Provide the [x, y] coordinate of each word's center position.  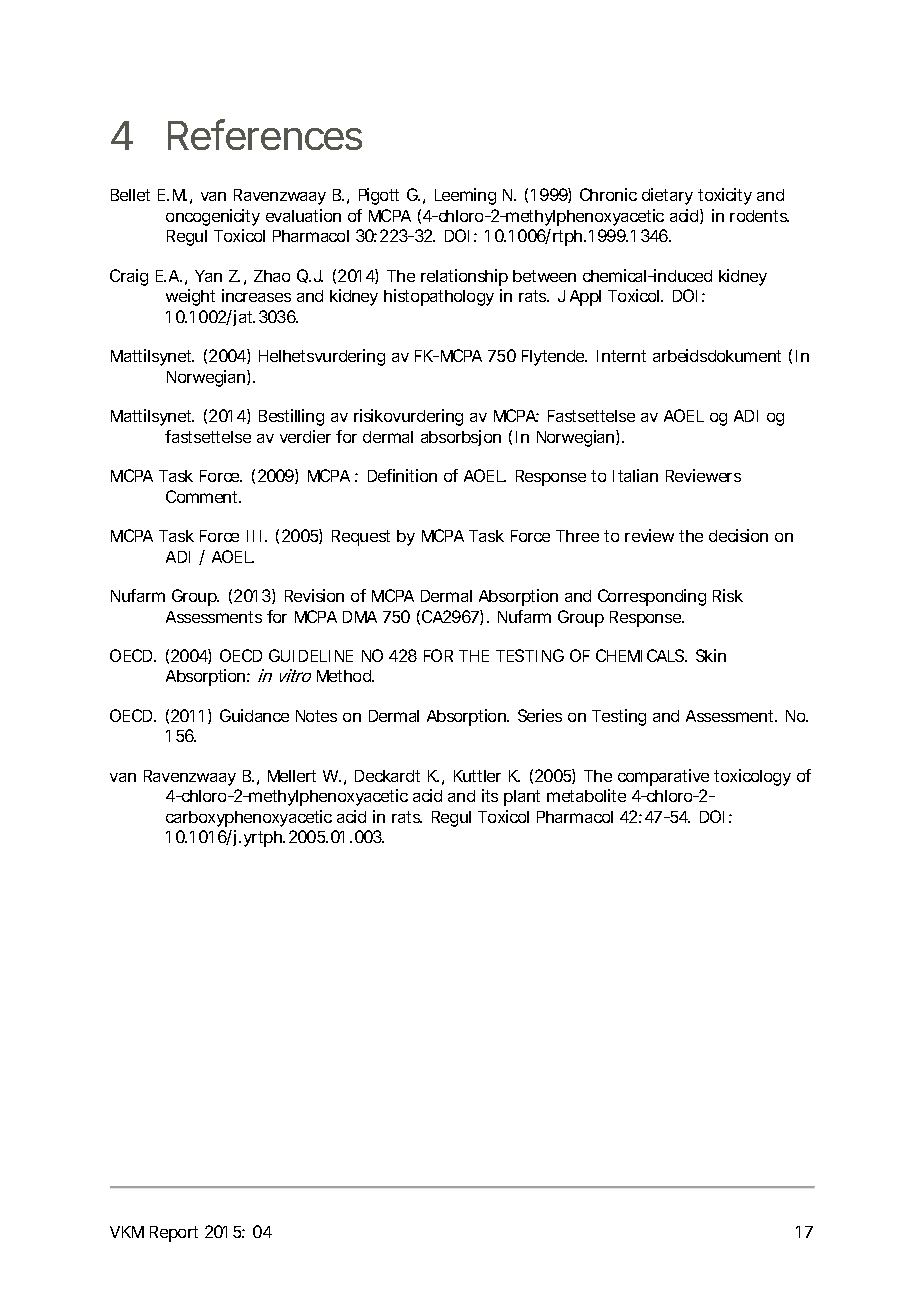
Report [174, 1234]
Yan [208, 276]
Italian [635, 475]
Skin [711, 655]
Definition [402, 475]
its [490, 795]
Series [540, 715]
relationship [464, 277]
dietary [667, 196]
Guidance [254, 715]
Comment [203, 496]
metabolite [586, 795]
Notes [316, 716]
